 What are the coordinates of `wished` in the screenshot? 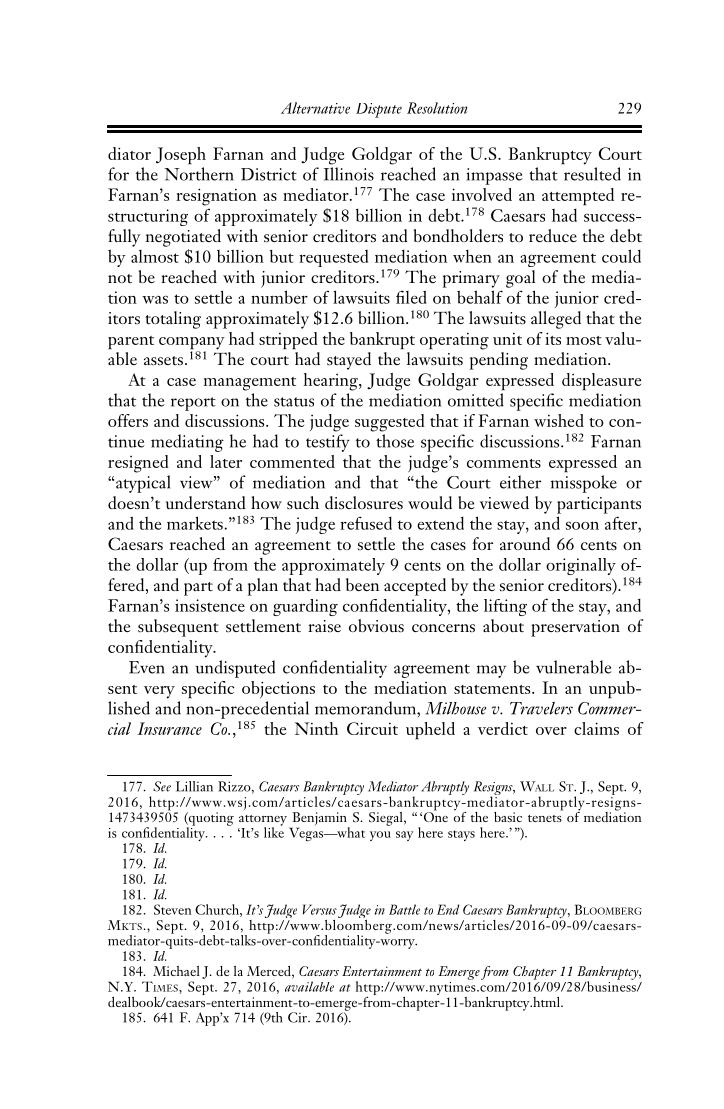 It's located at (559, 420).
